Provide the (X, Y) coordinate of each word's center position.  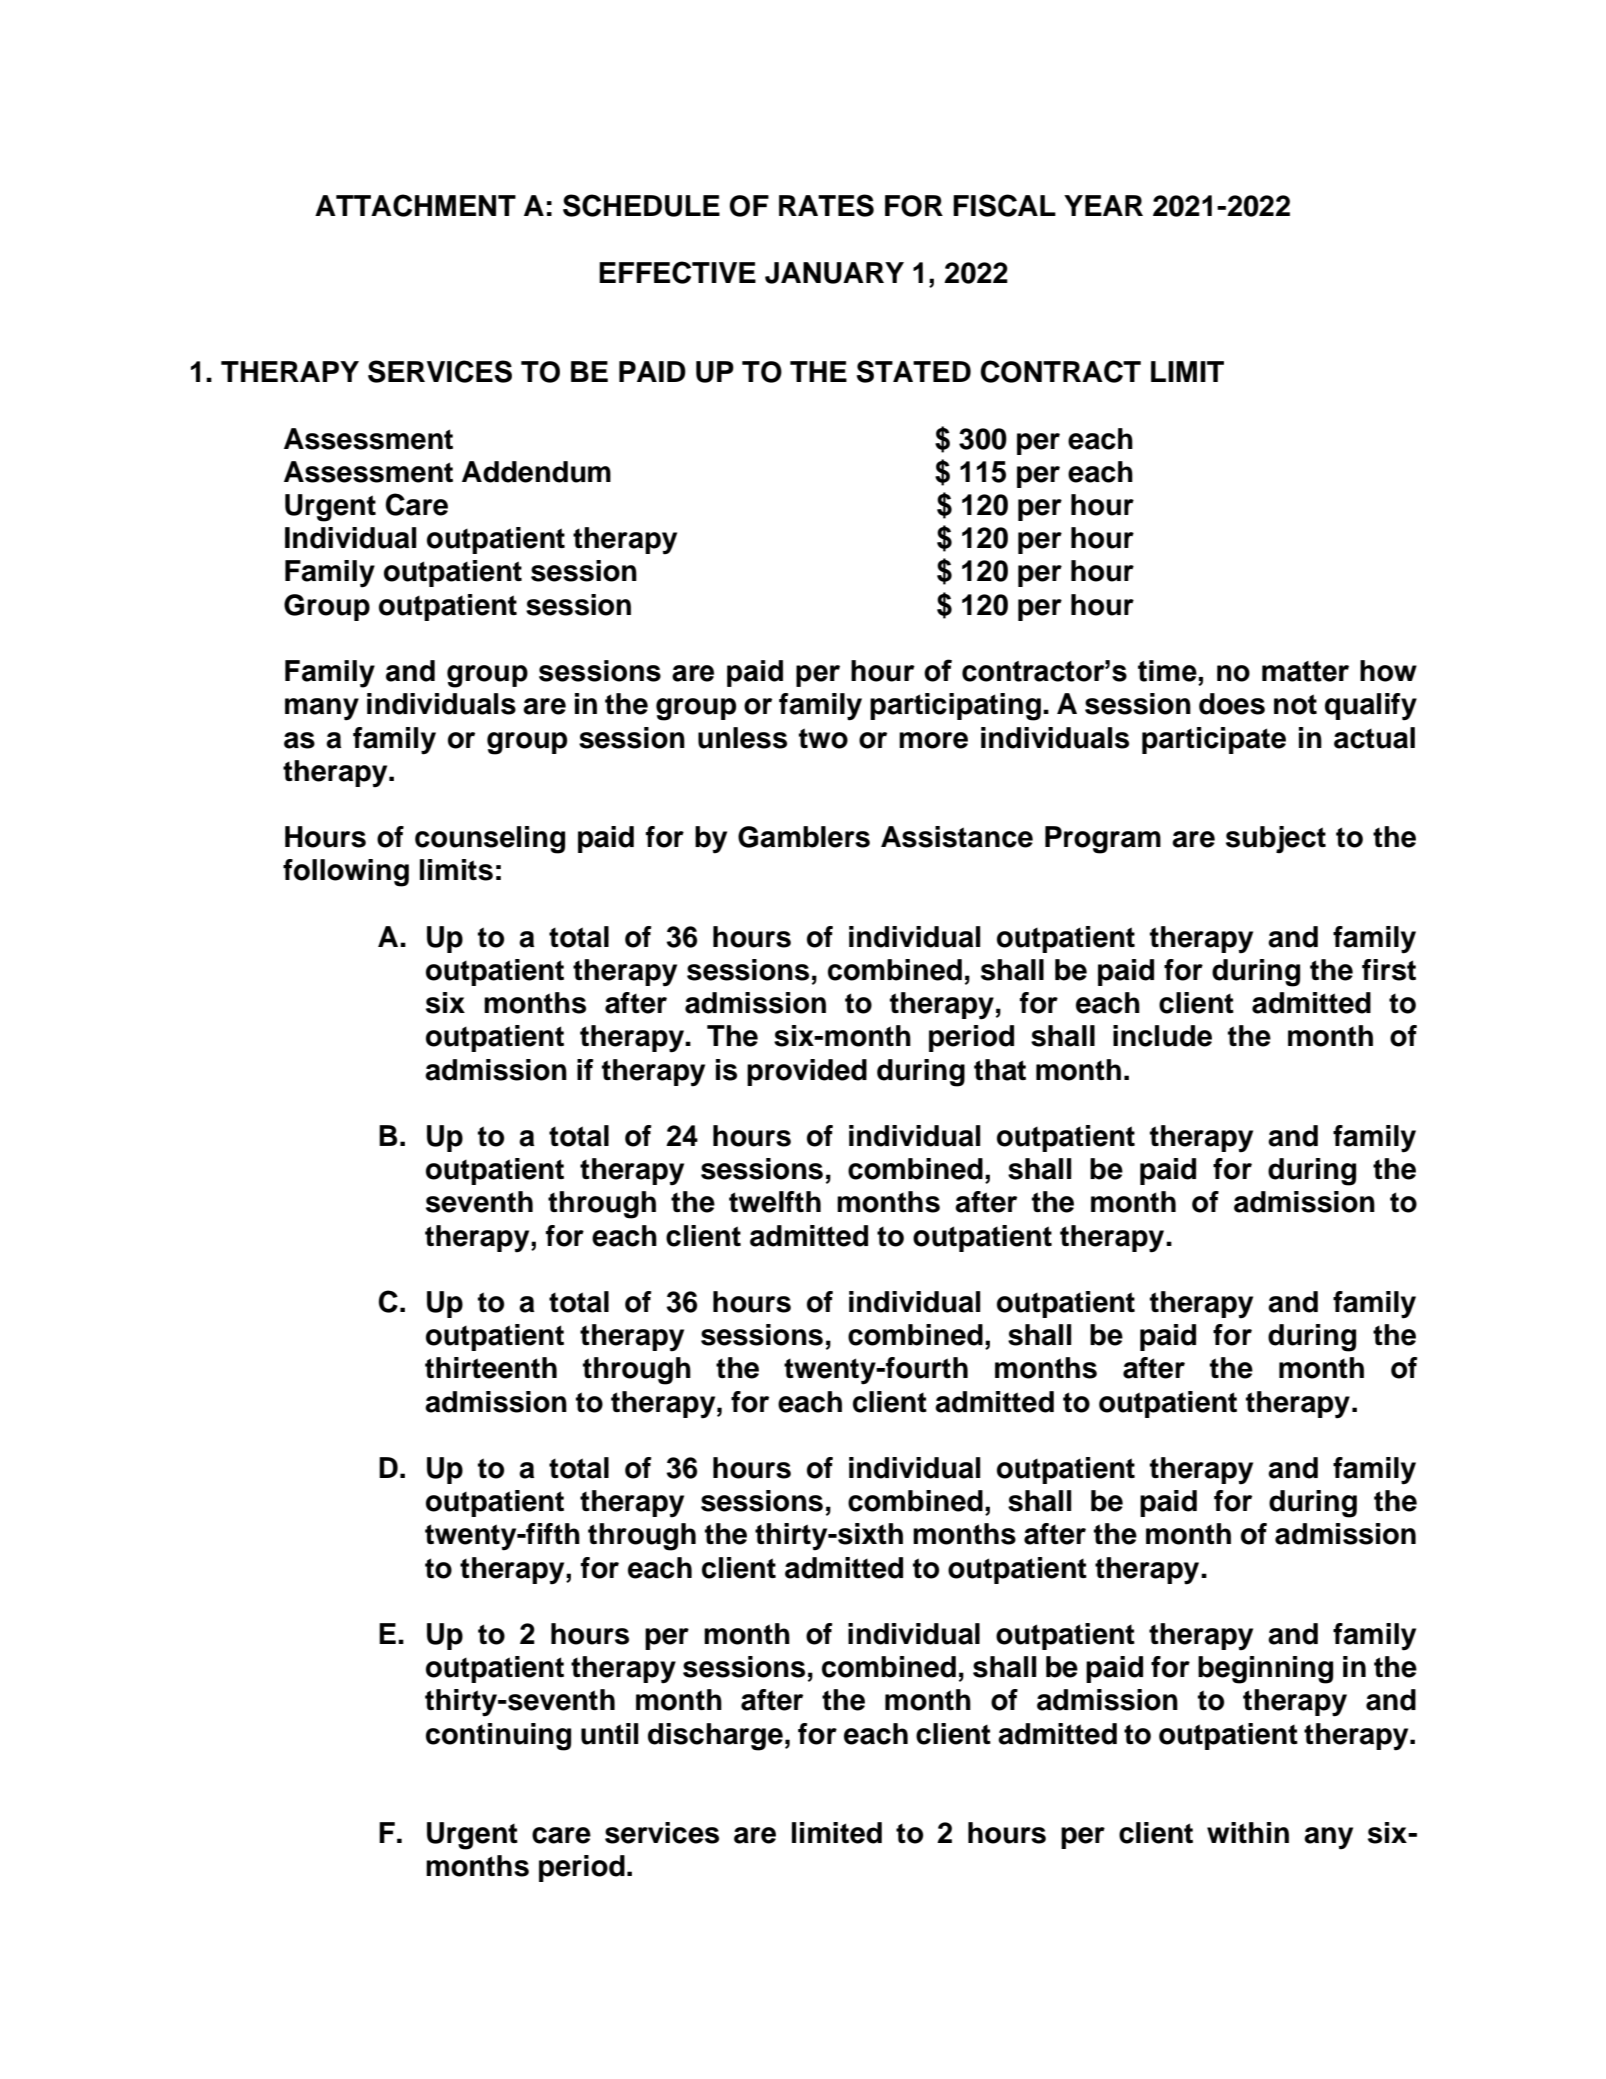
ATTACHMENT (415, 205)
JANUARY (834, 273)
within (1248, 1832)
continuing (498, 1737)
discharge (715, 1737)
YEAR (1103, 205)
